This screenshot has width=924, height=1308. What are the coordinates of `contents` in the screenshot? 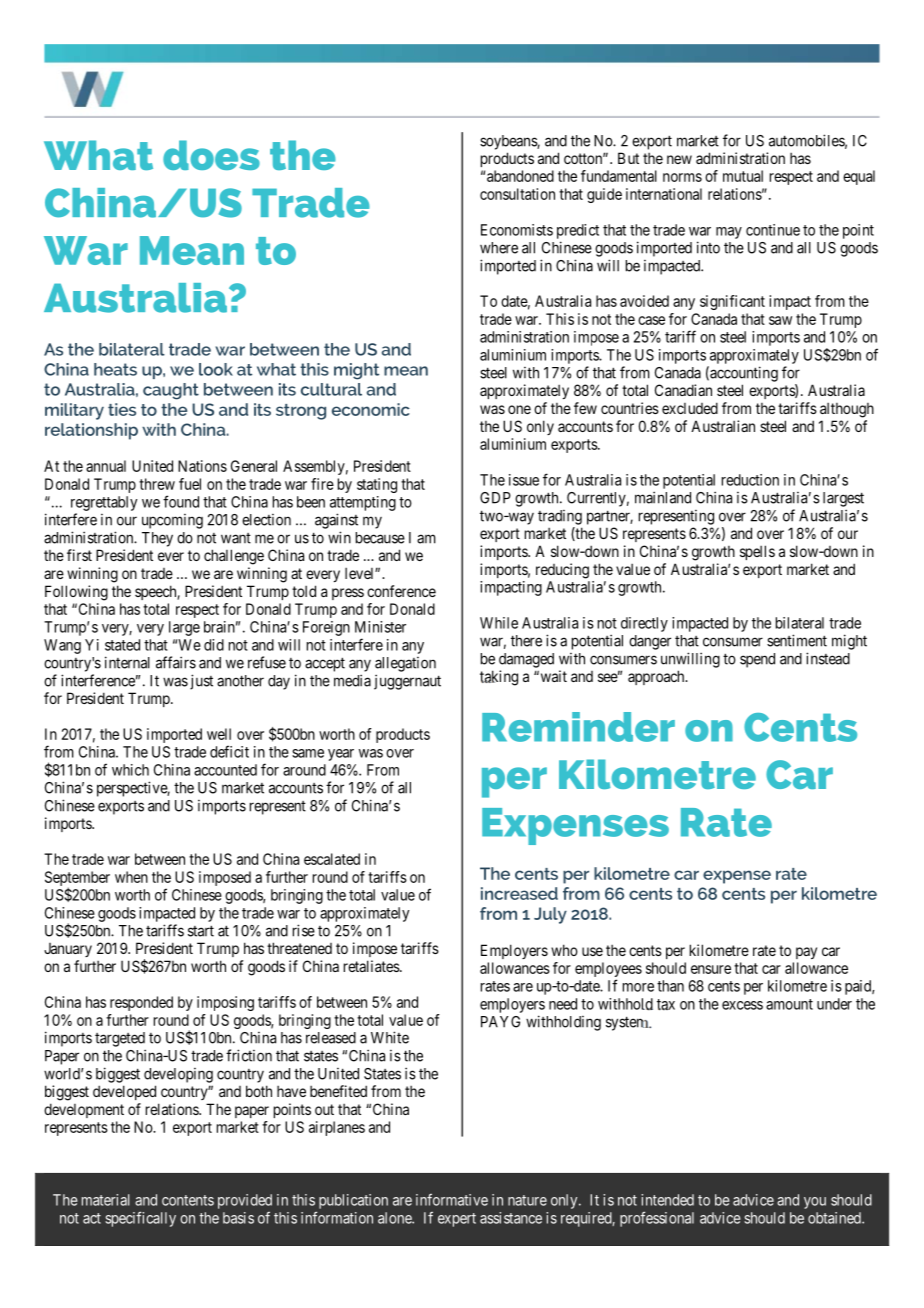 It's located at (188, 1200).
